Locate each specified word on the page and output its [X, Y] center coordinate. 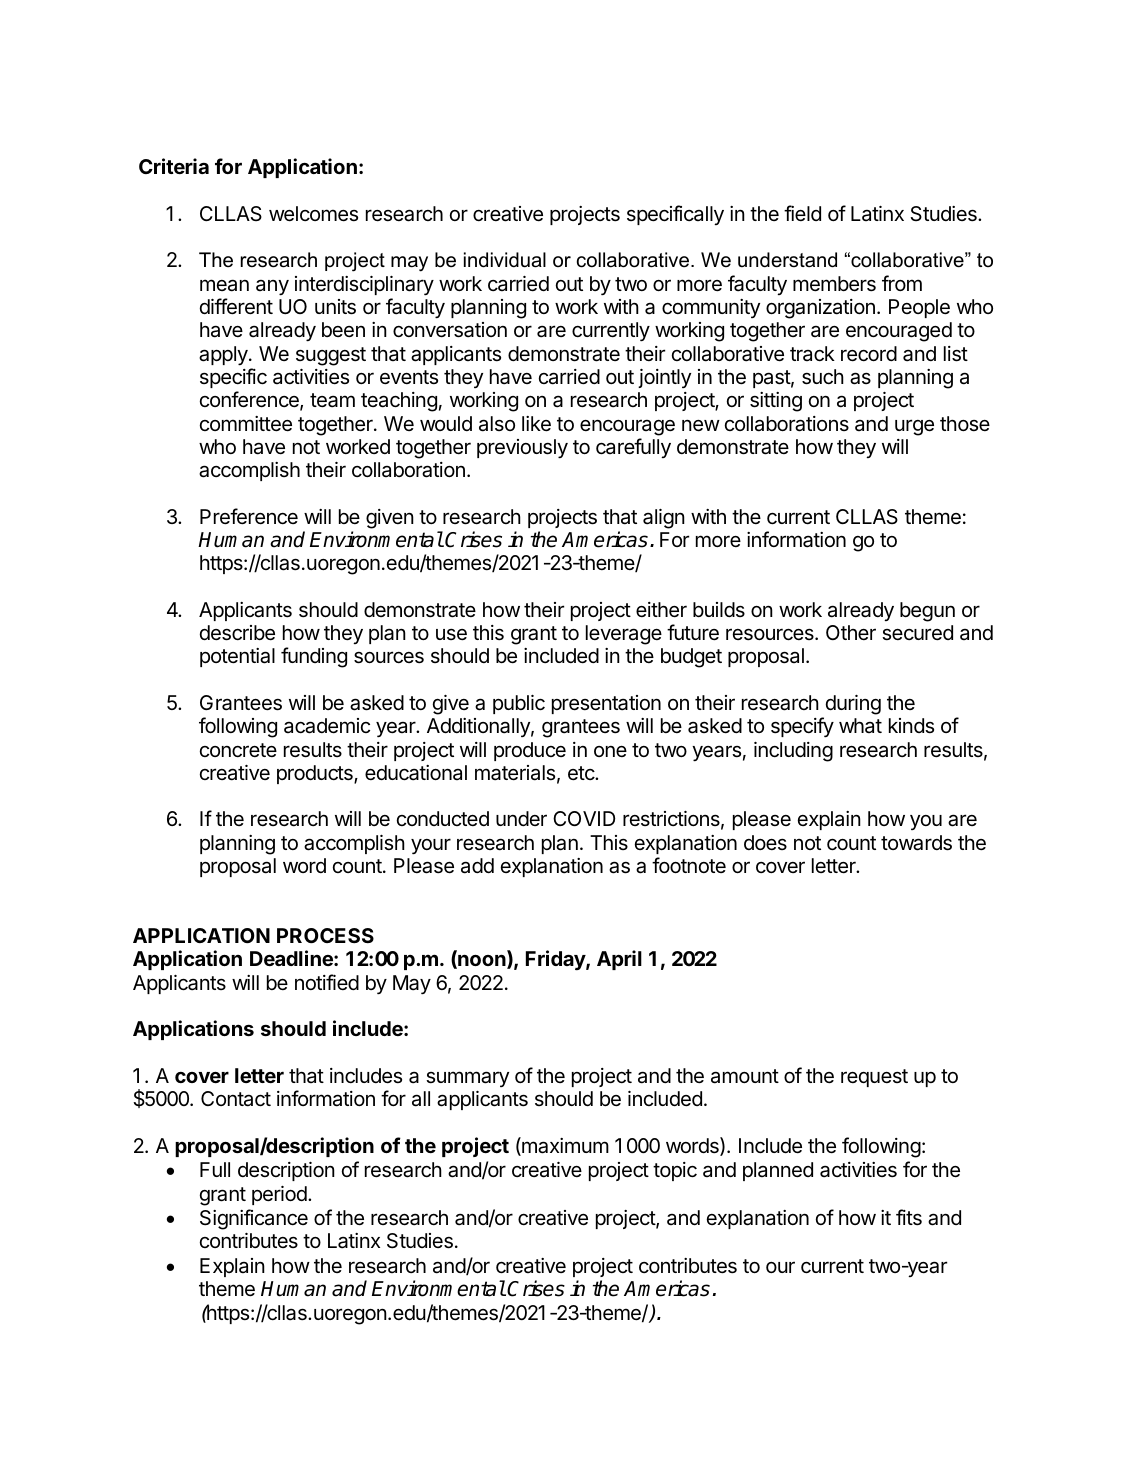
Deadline [292, 958]
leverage [624, 635]
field [802, 213]
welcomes [313, 214]
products [316, 774]
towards [916, 843]
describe [237, 633]
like [536, 424]
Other [851, 632]
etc [582, 773]
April [619, 960]
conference [250, 400]
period [280, 1195]
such [823, 377]
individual [505, 260]
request [874, 1078]
